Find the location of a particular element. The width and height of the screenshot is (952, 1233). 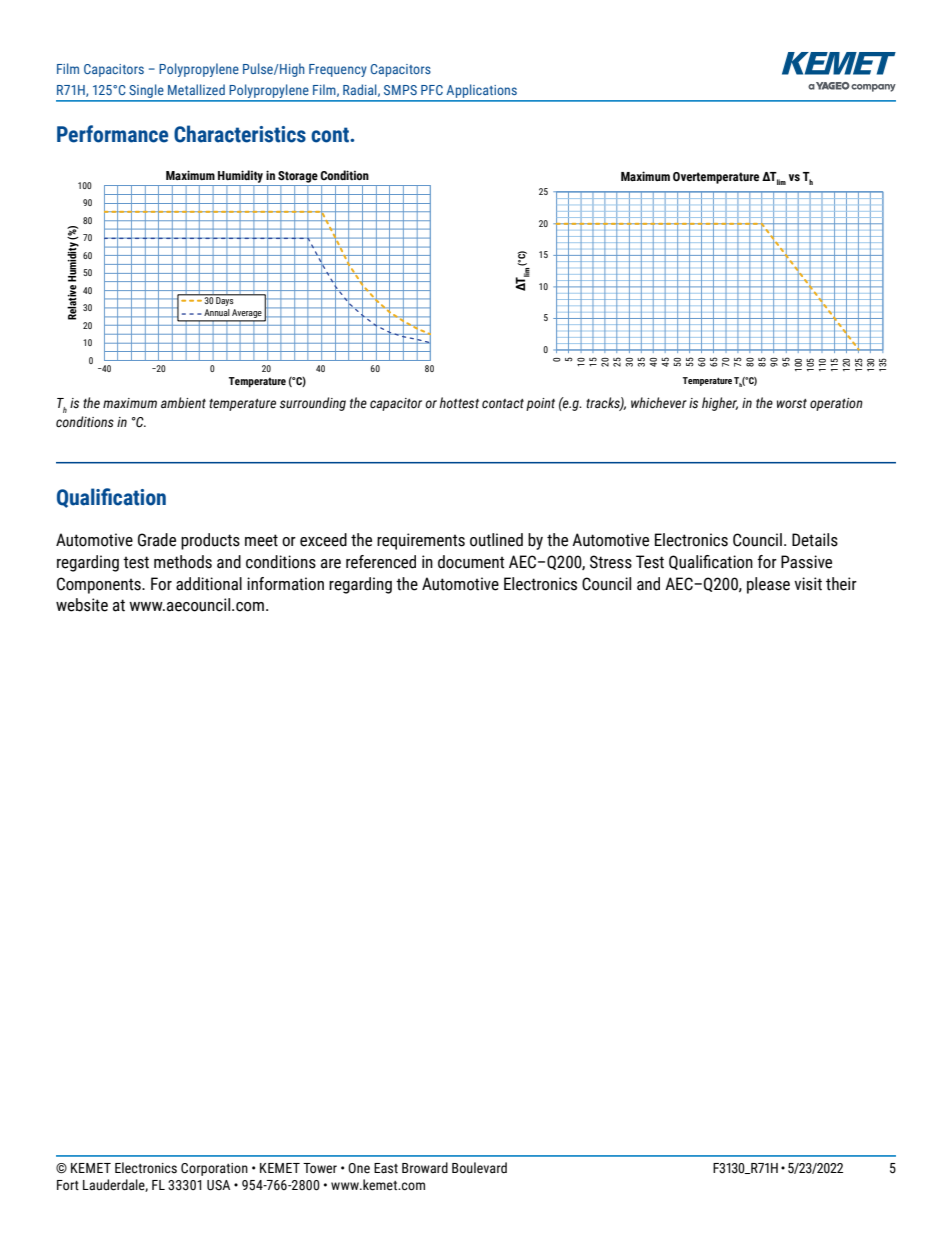

Boulevard is located at coordinates (479, 1168).
